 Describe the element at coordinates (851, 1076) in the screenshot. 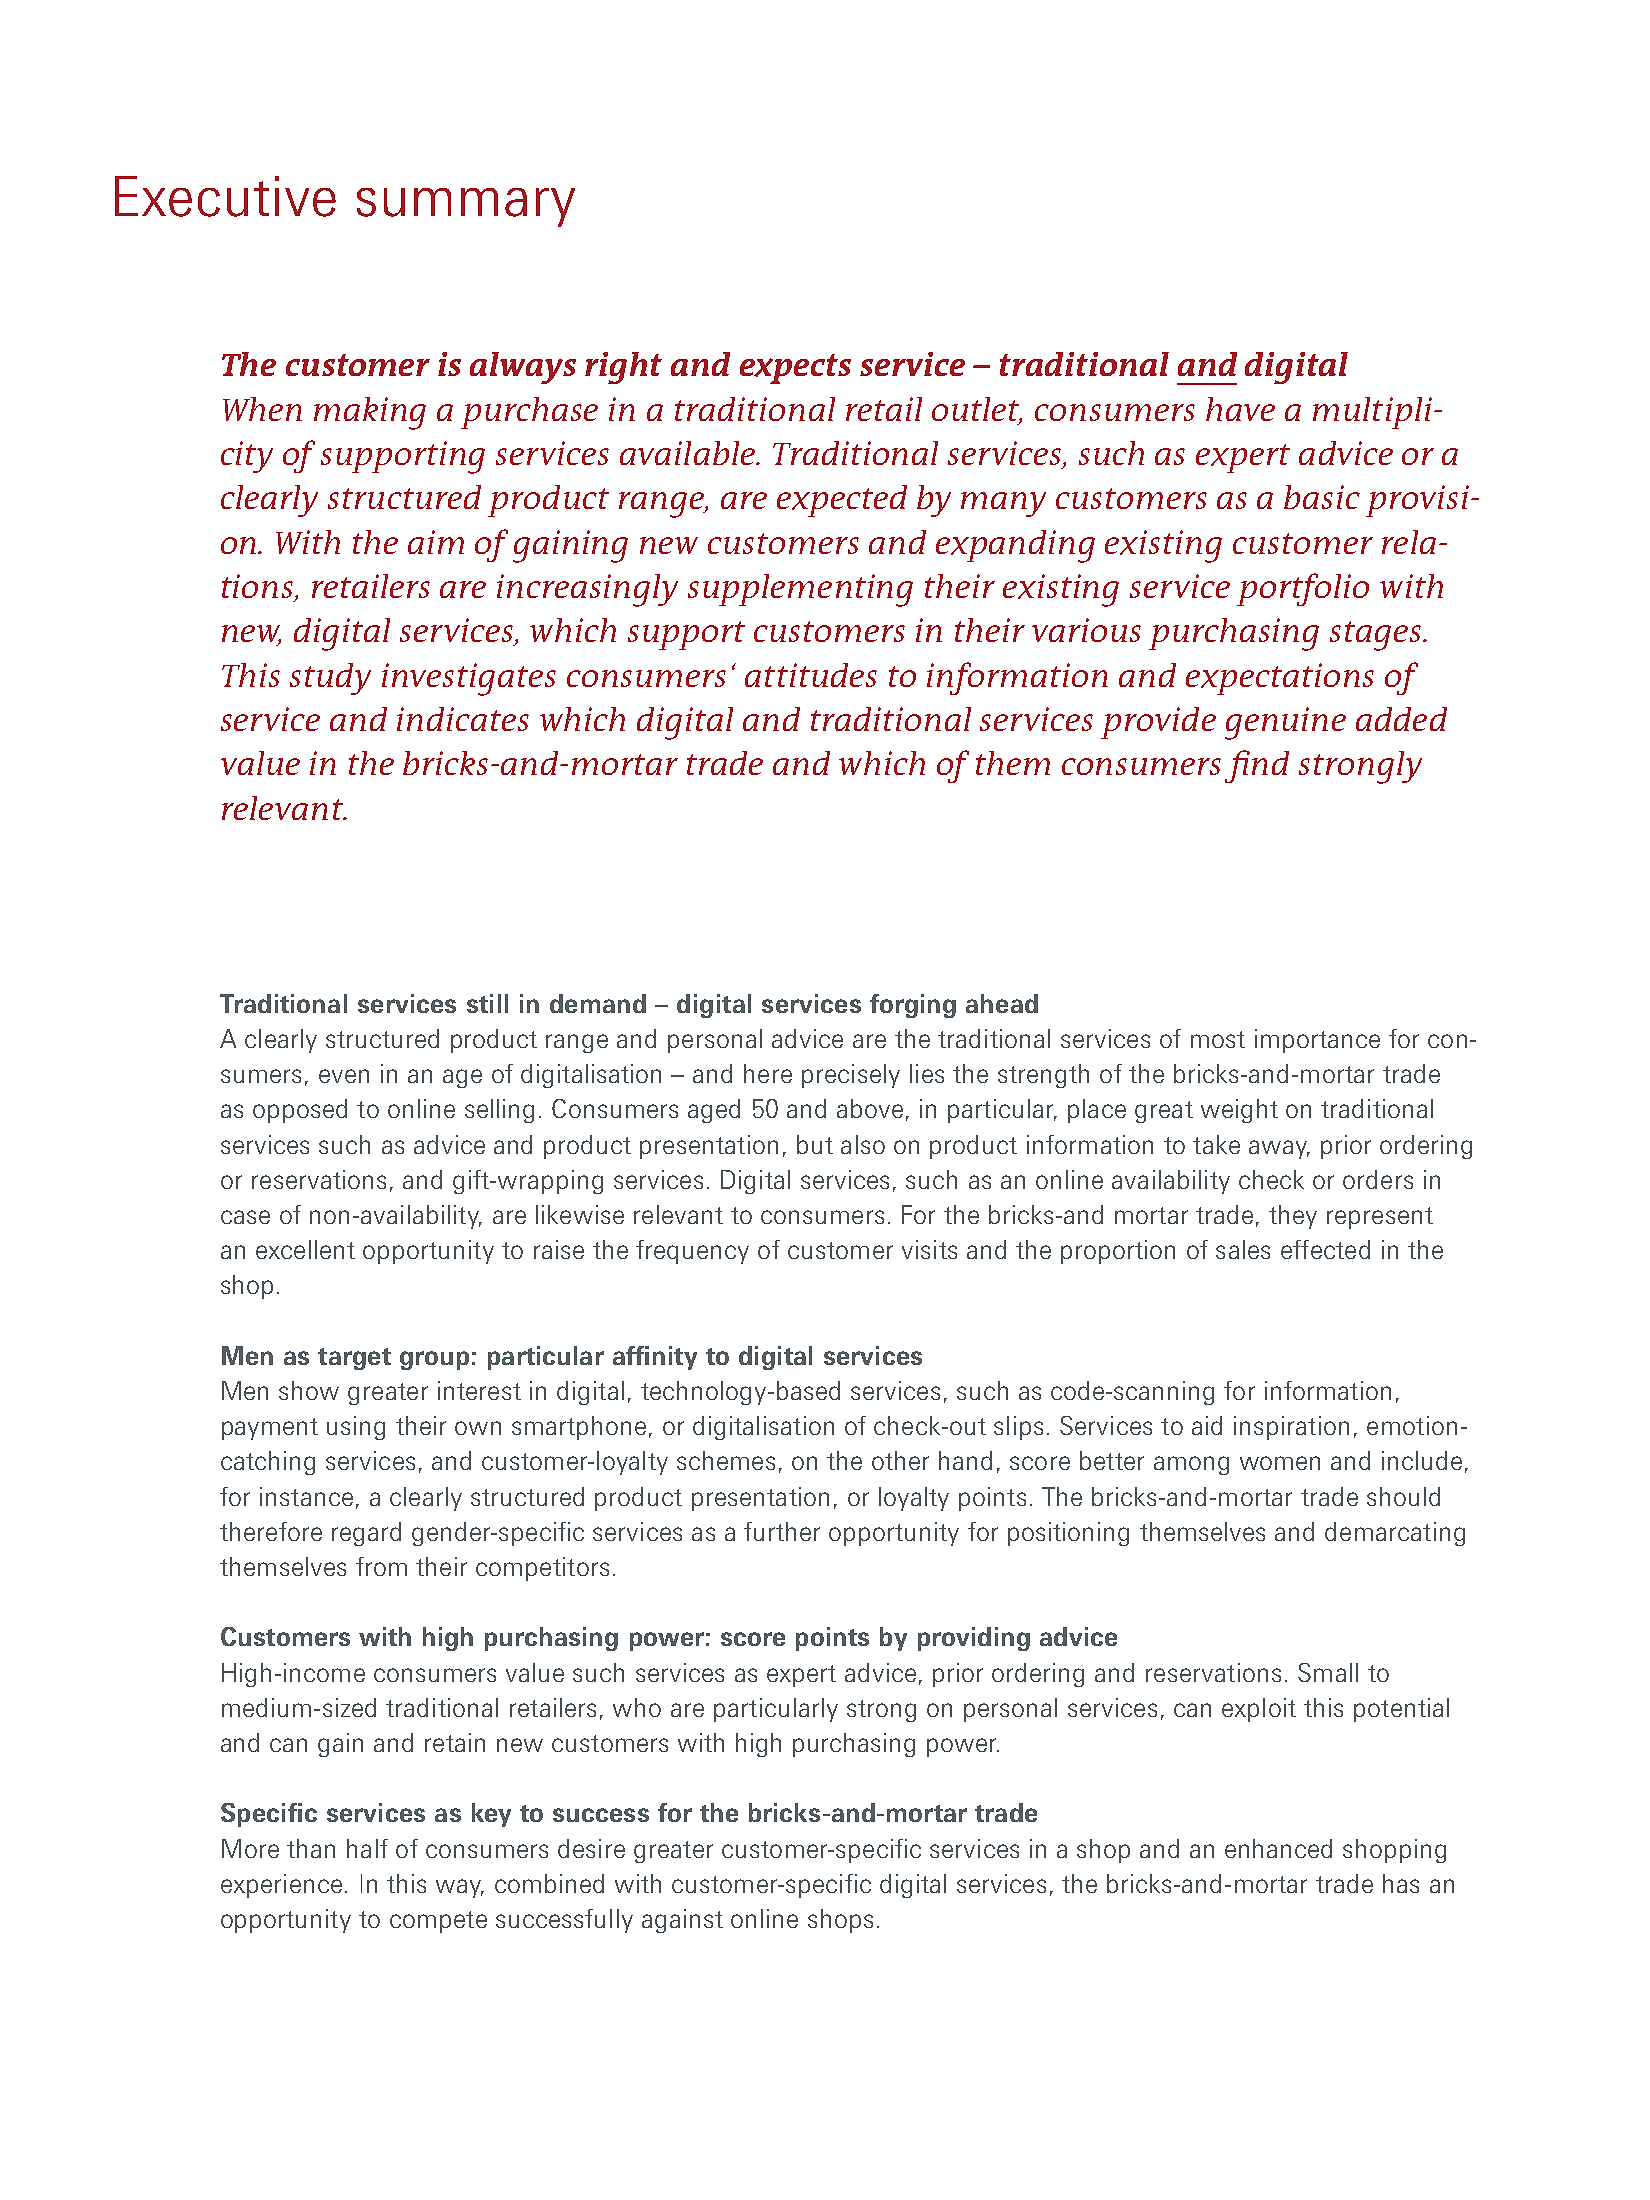

I see `precisely` at that location.
